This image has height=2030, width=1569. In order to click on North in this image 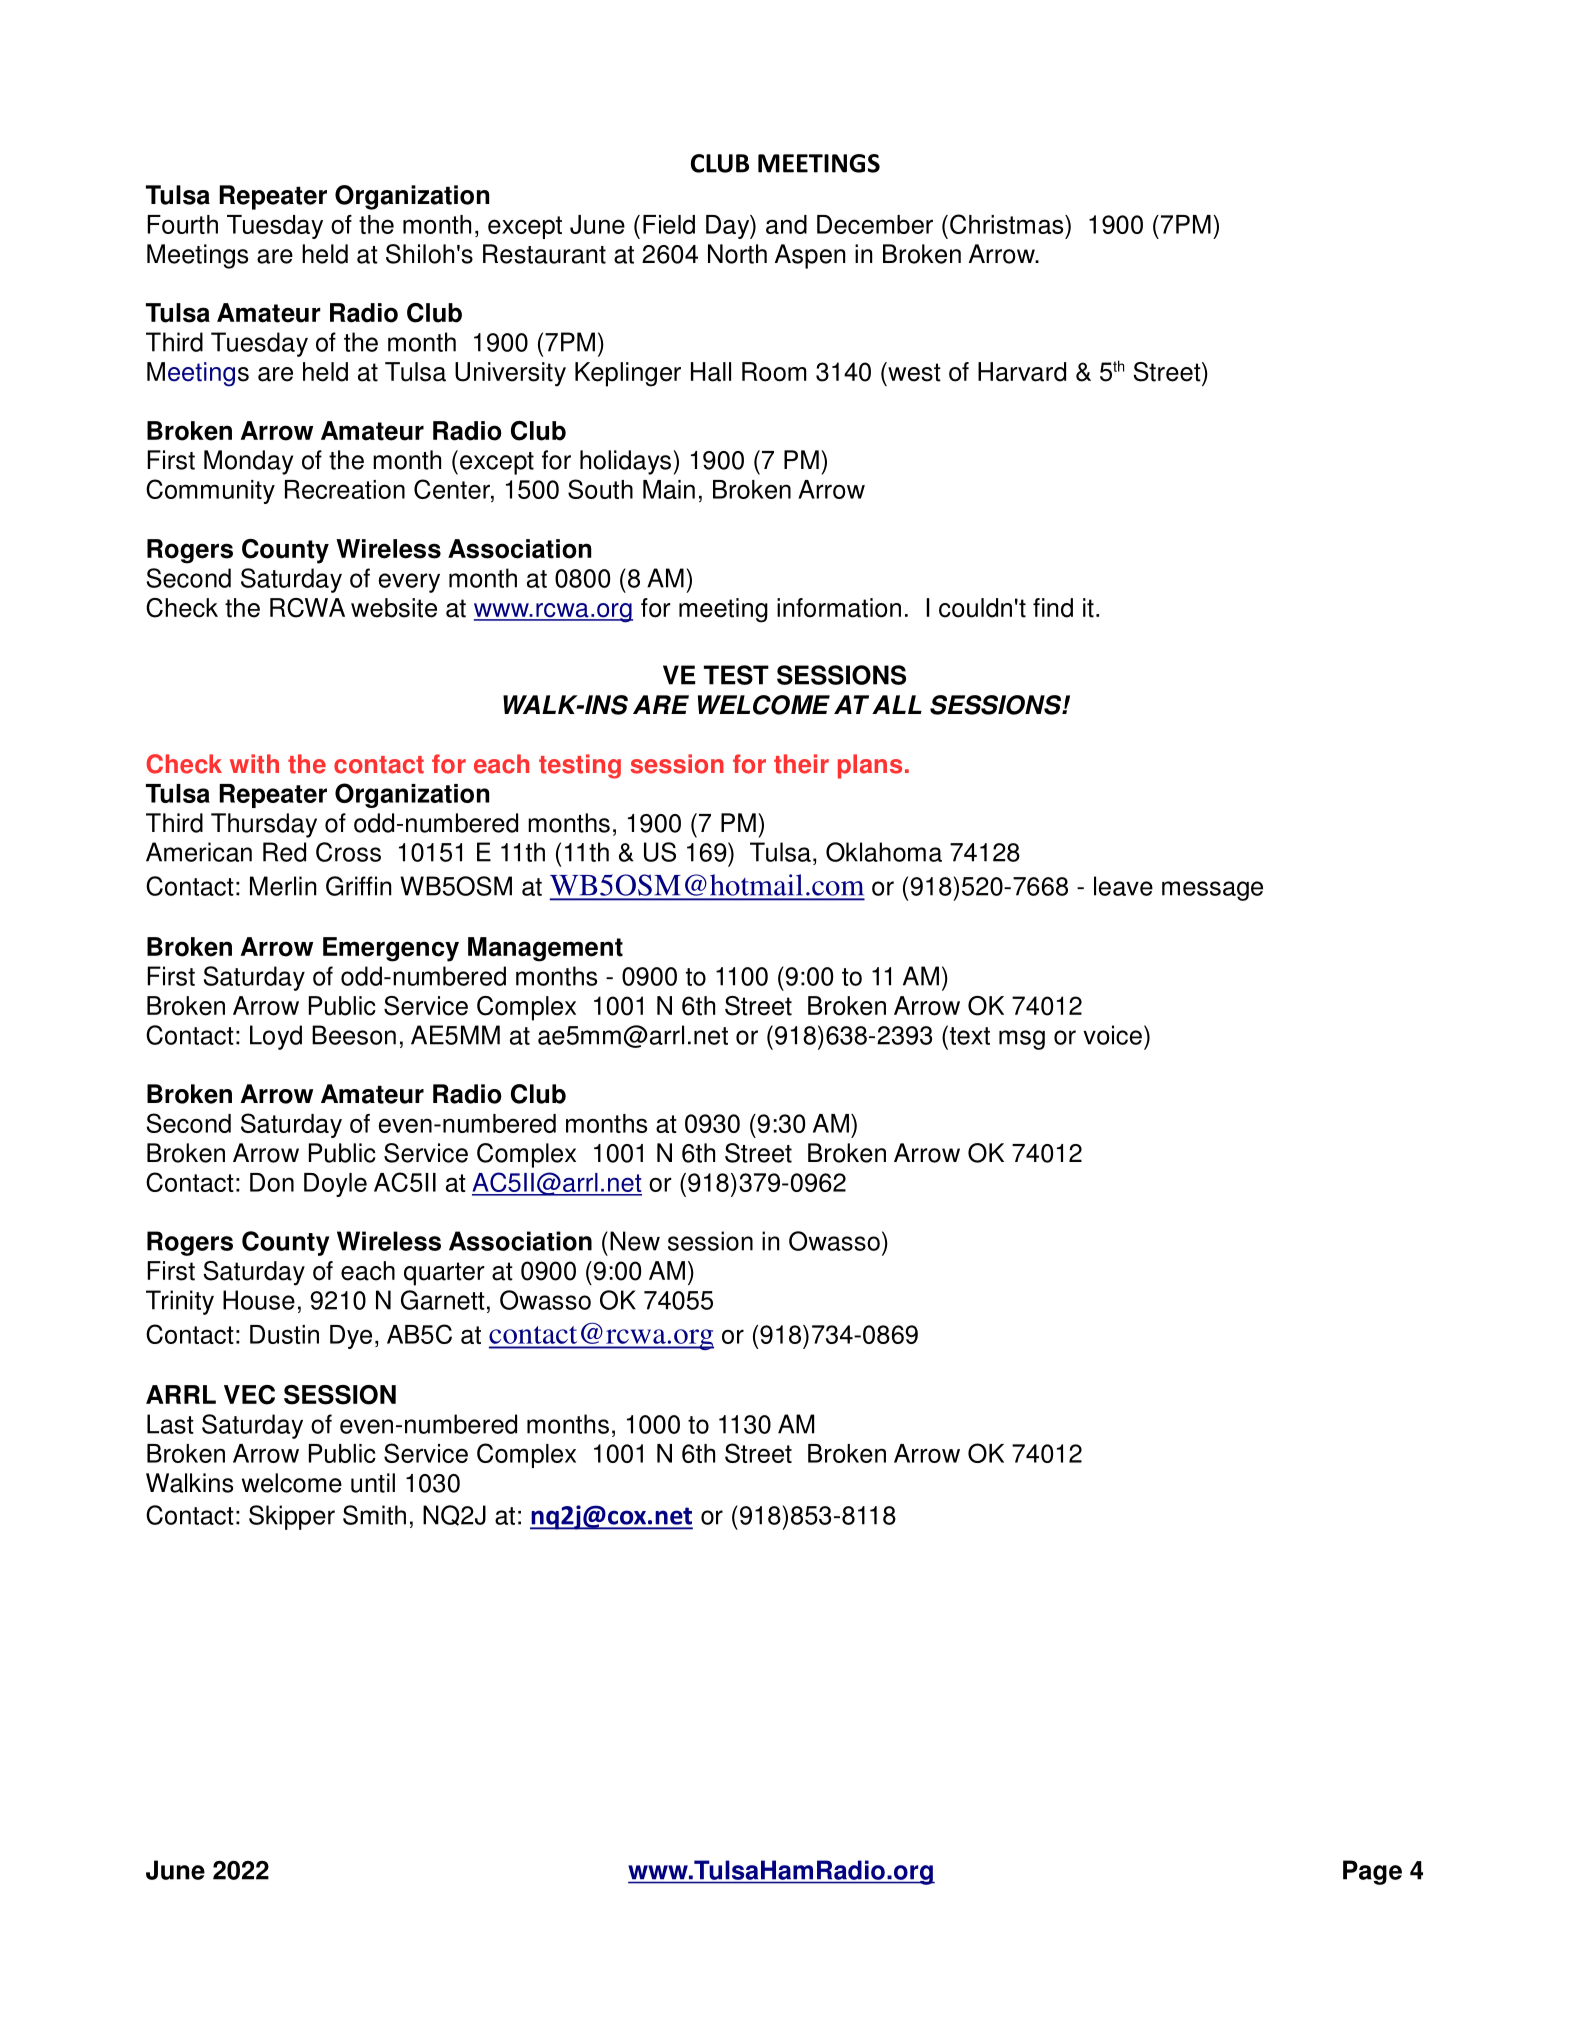, I will do `click(737, 254)`.
